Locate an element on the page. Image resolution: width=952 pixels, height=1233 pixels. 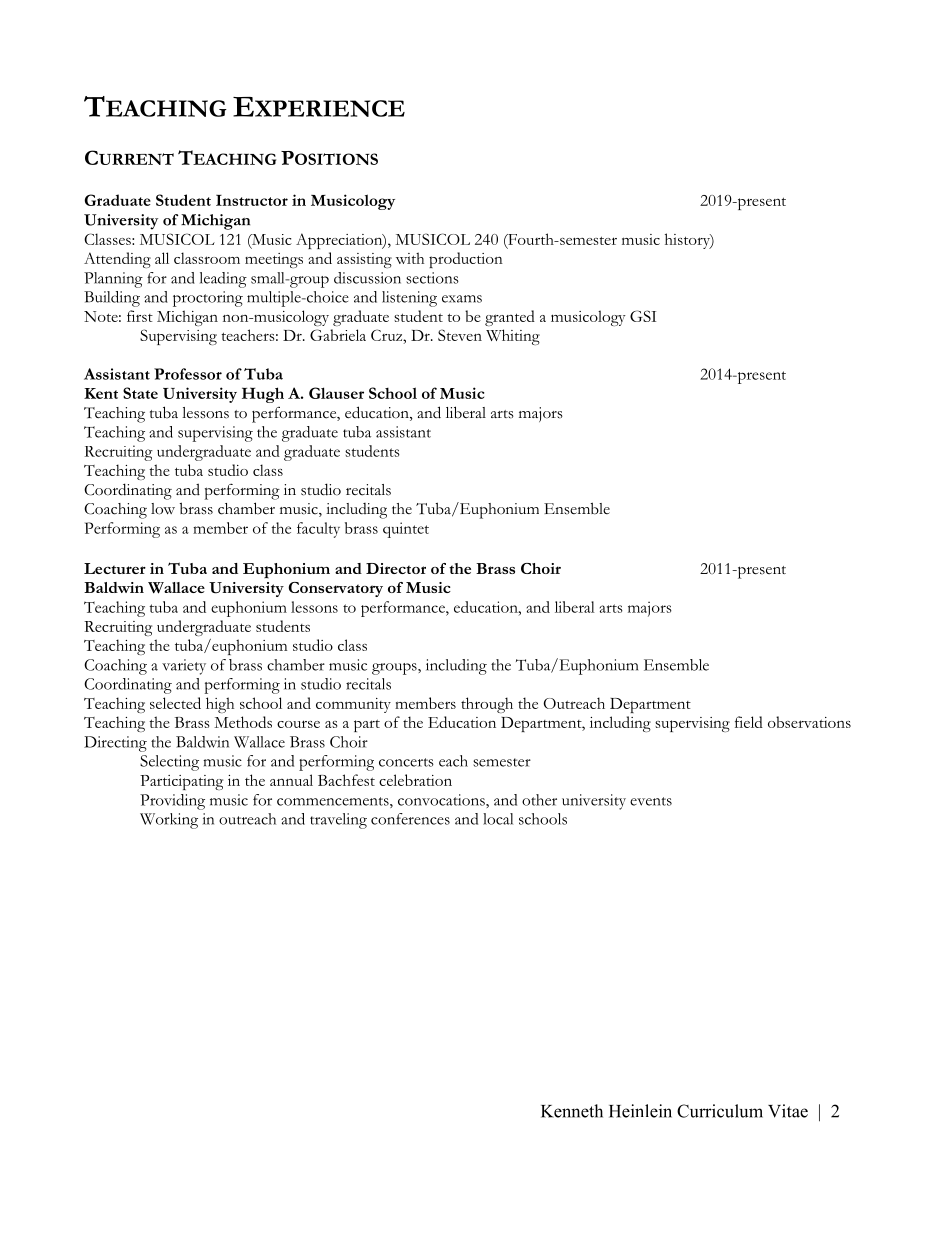
Heinlein is located at coordinates (640, 1111).
